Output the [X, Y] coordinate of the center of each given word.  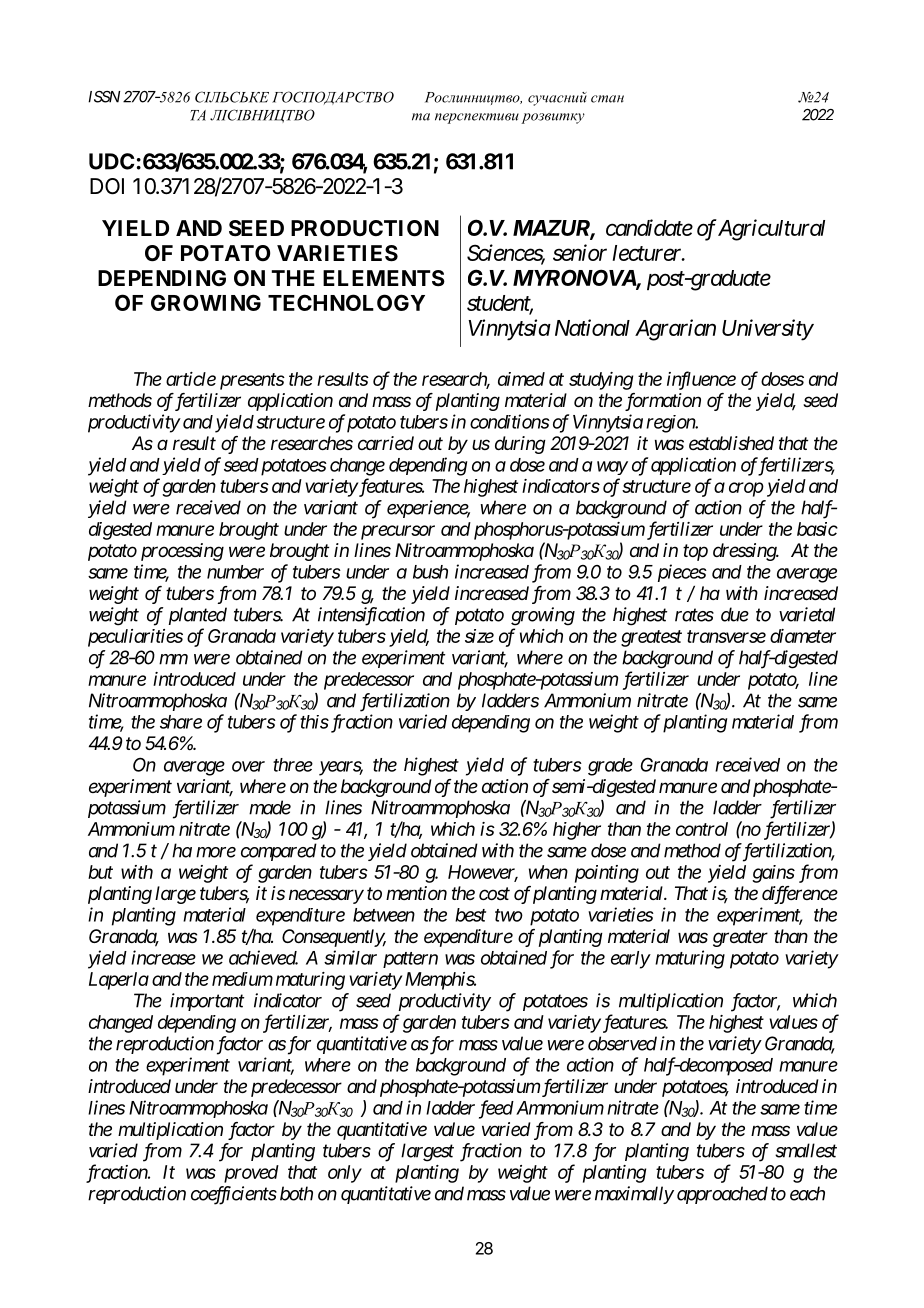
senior [580, 252]
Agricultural [770, 230]
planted [197, 616]
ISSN [104, 97]
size [479, 636]
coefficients [234, 1195]
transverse [726, 636]
